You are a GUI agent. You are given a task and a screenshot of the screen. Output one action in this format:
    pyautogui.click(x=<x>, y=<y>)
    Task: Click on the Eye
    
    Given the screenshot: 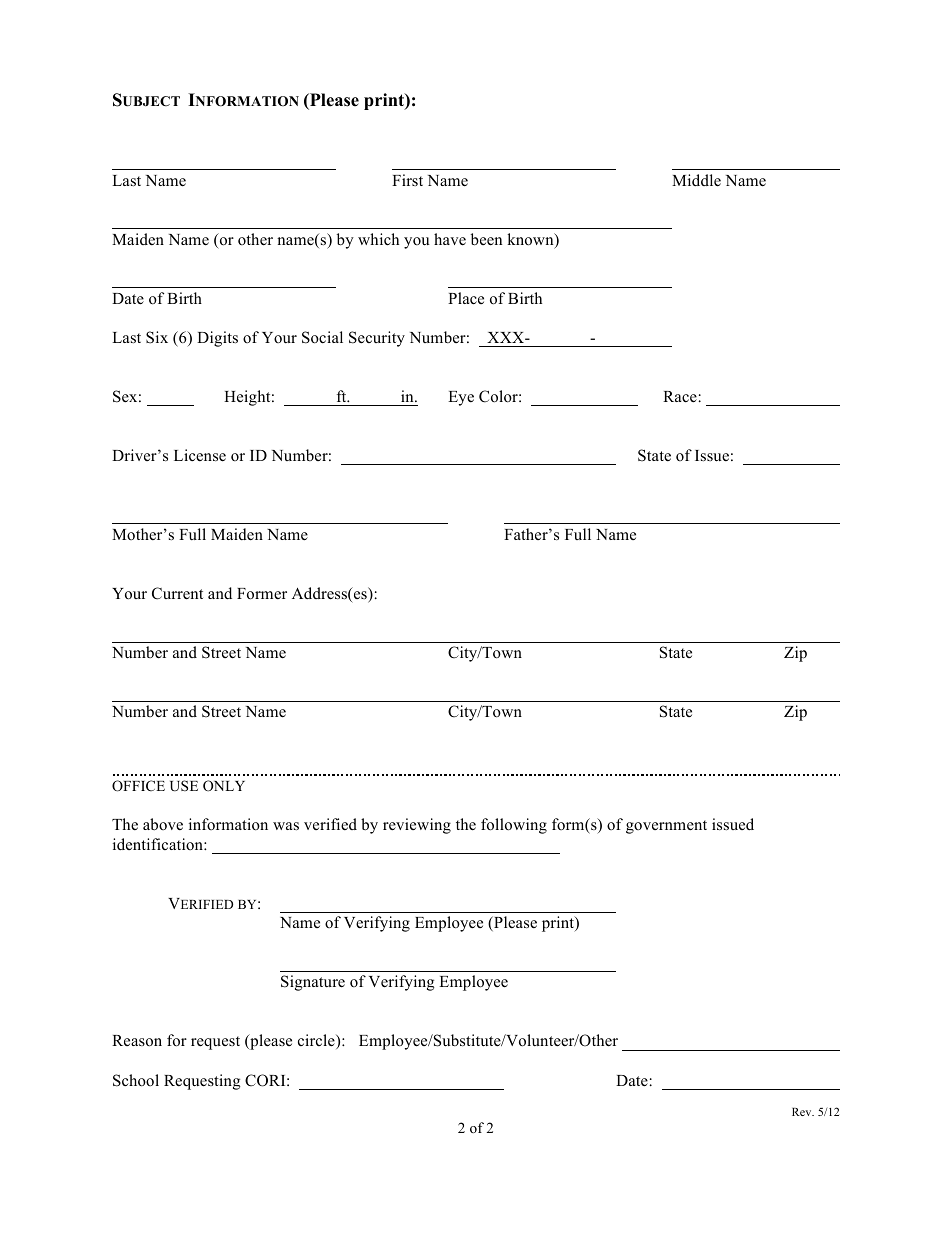 What is the action you would take?
    pyautogui.click(x=461, y=398)
